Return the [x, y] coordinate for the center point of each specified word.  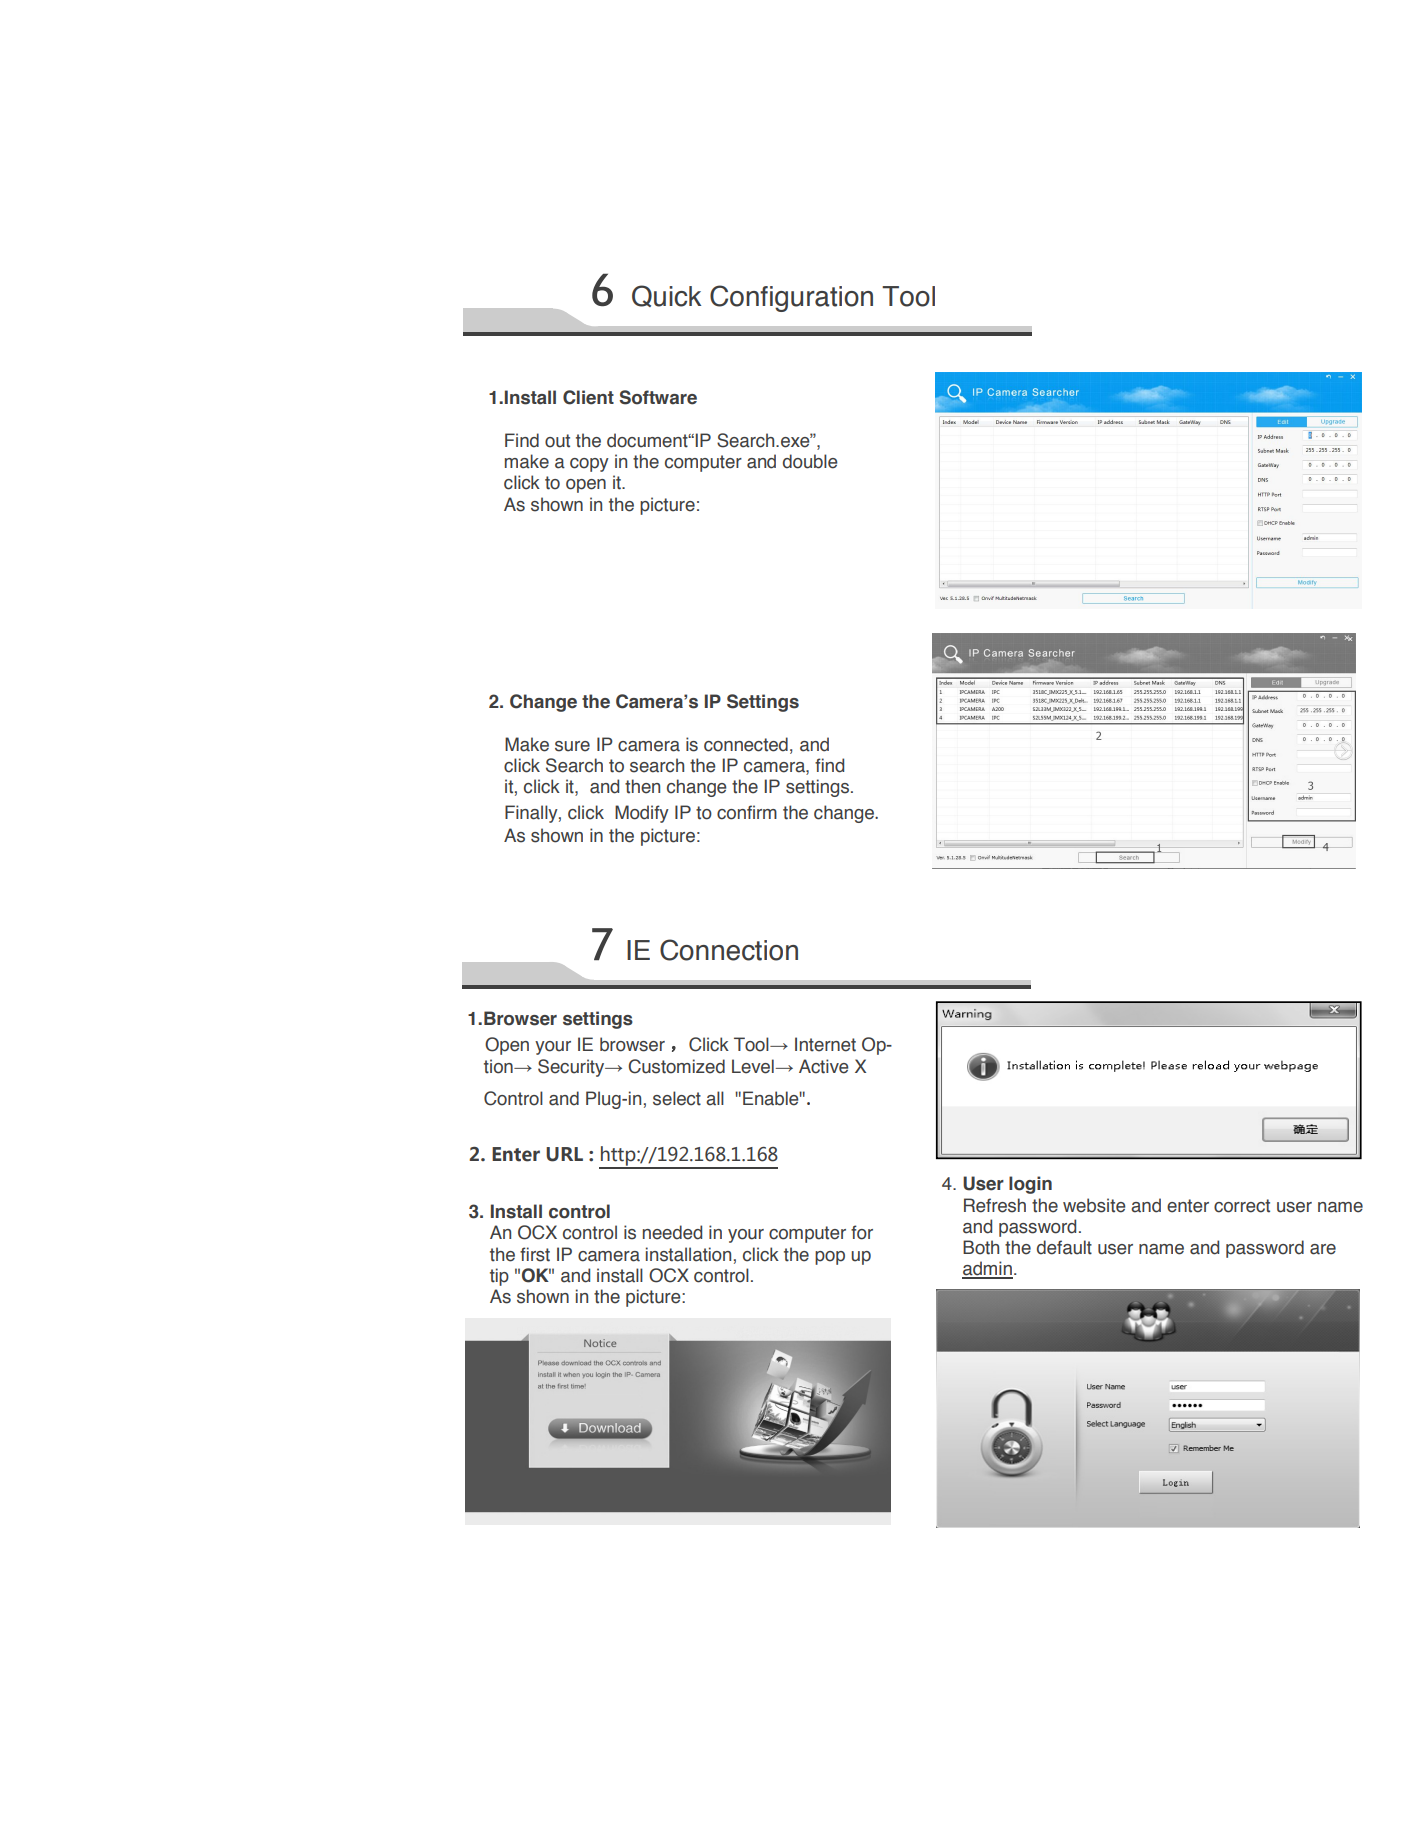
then [642, 786]
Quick [666, 296]
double [810, 461]
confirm [747, 812]
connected [746, 744]
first [535, 1254]
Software [658, 397]
